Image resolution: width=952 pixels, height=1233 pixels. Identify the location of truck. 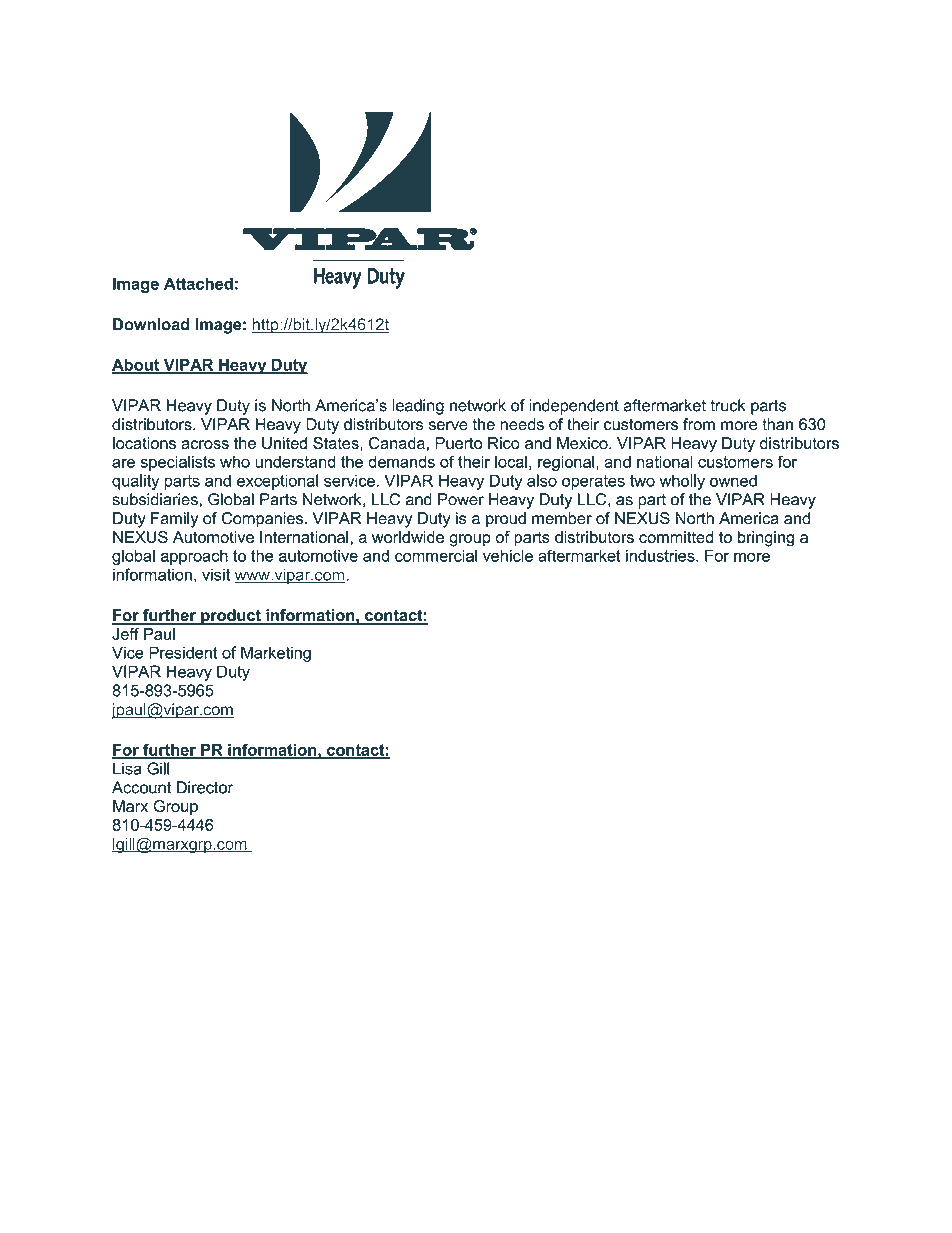
(727, 405).
